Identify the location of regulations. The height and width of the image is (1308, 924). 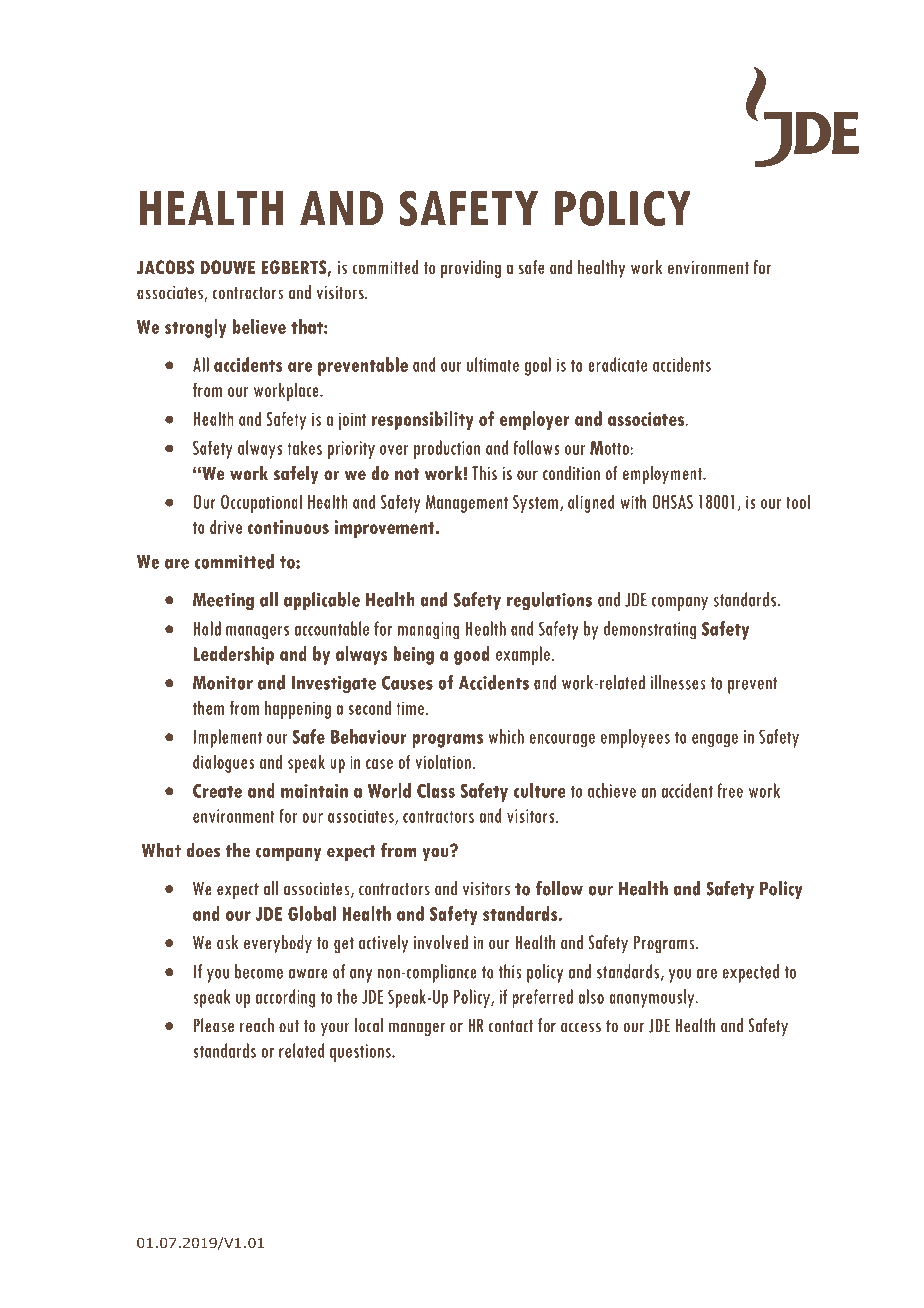
(549, 601).
